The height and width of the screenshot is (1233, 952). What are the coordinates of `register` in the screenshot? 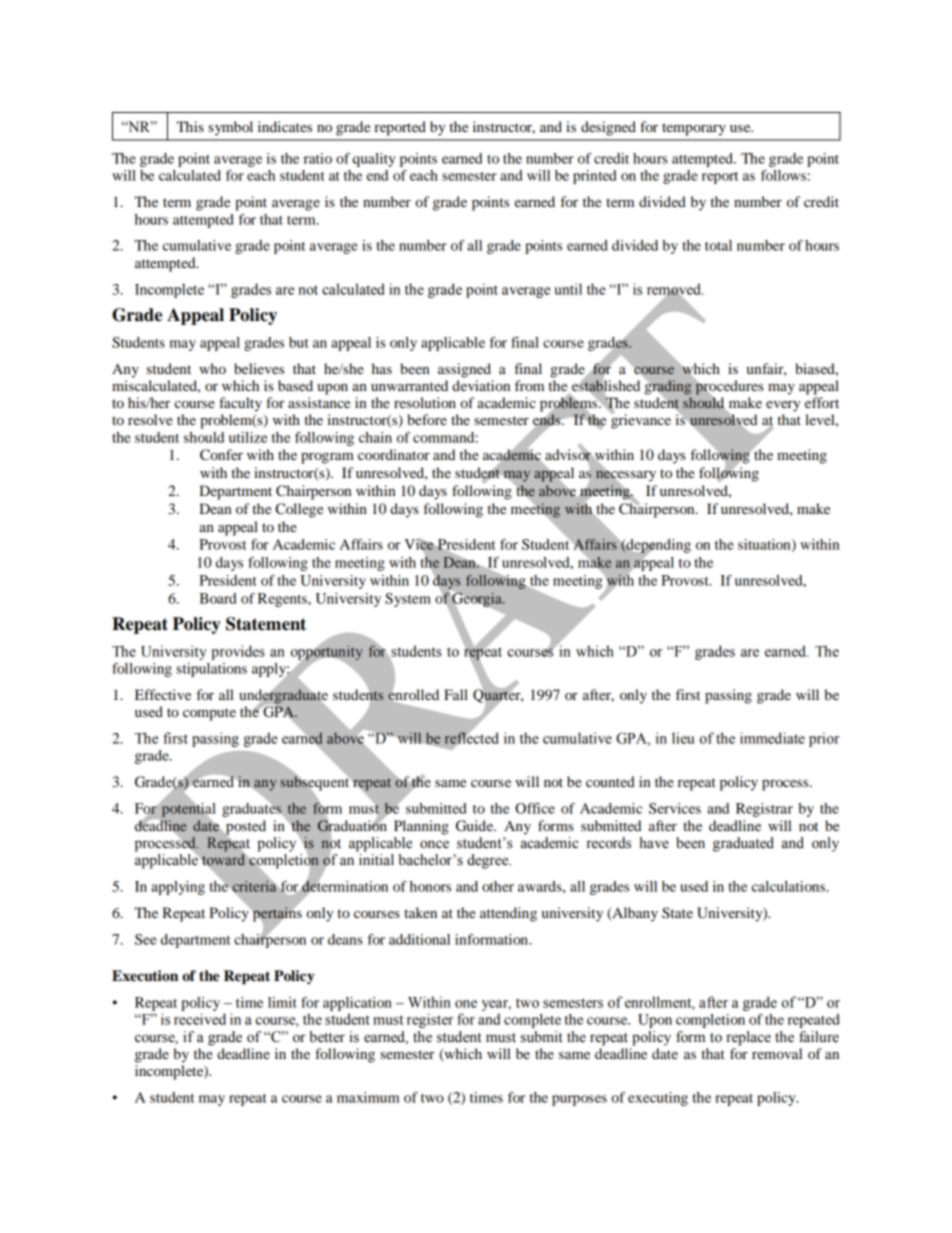 It's located at (430, 1020).
